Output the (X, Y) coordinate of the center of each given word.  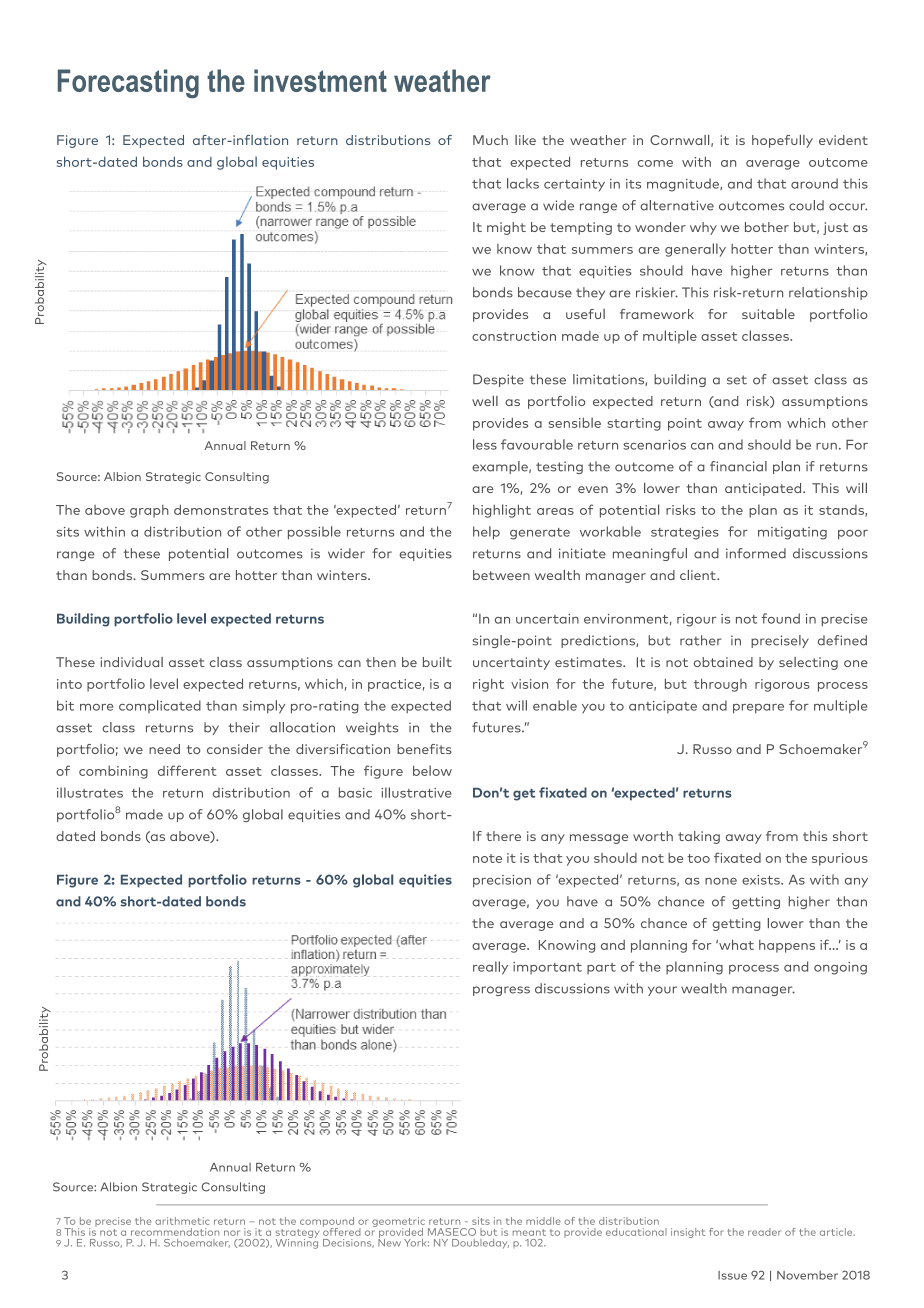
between (501, 575)
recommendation (175, 1232)
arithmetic (182, 1221)
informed (756, 553)
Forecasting (128, 84)
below (432, 770)
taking (699, 837)
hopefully (782, 141)
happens (787, 946)
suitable (768, 314)
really (490, 968)
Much (490, 140)
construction (514, 336)
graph (149, 511)
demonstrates (221, 509)
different (187, 770)
